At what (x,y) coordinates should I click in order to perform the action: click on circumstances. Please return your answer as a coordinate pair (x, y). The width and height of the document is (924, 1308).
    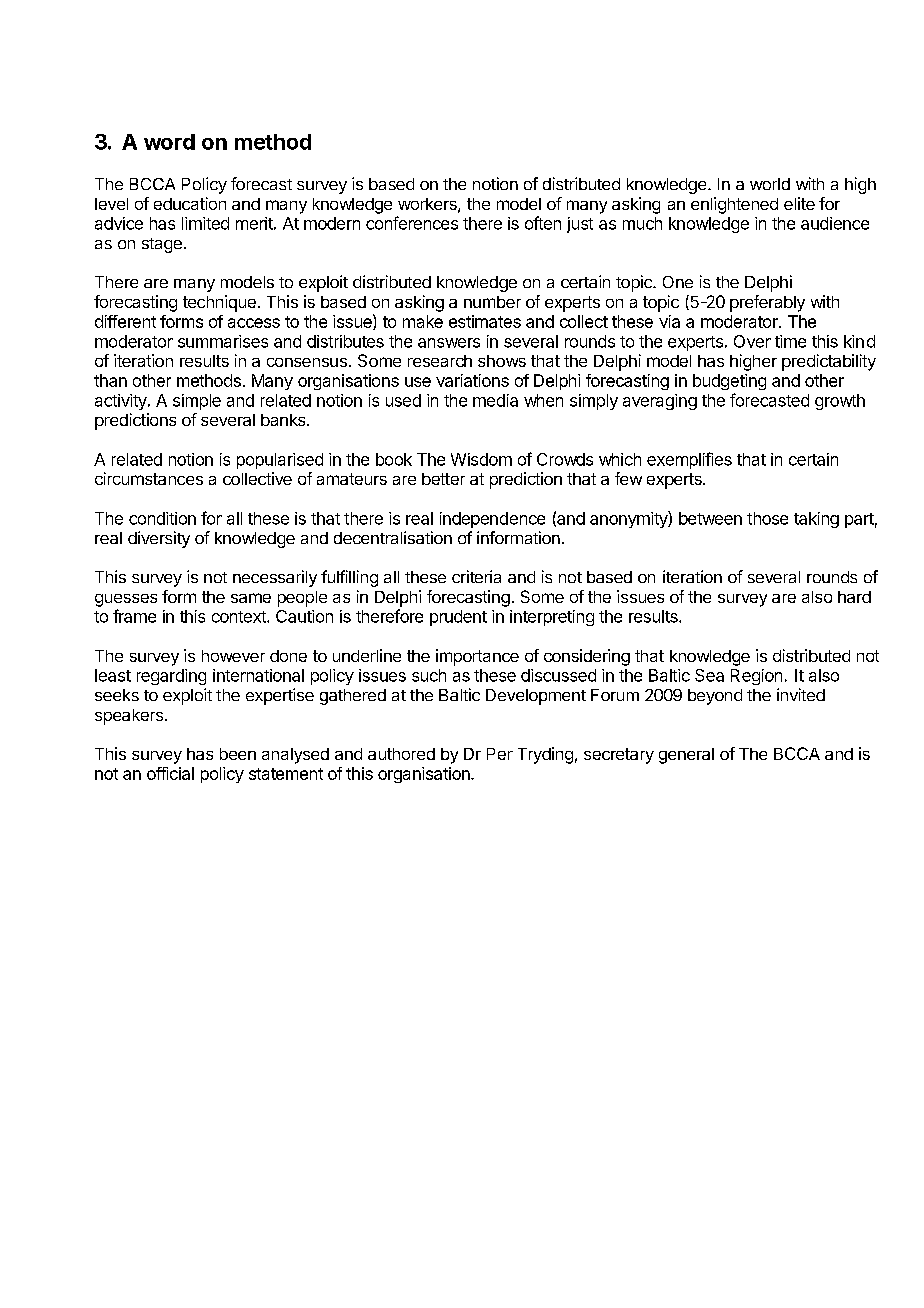
    Looking at the image, I should click on (149, 478).
